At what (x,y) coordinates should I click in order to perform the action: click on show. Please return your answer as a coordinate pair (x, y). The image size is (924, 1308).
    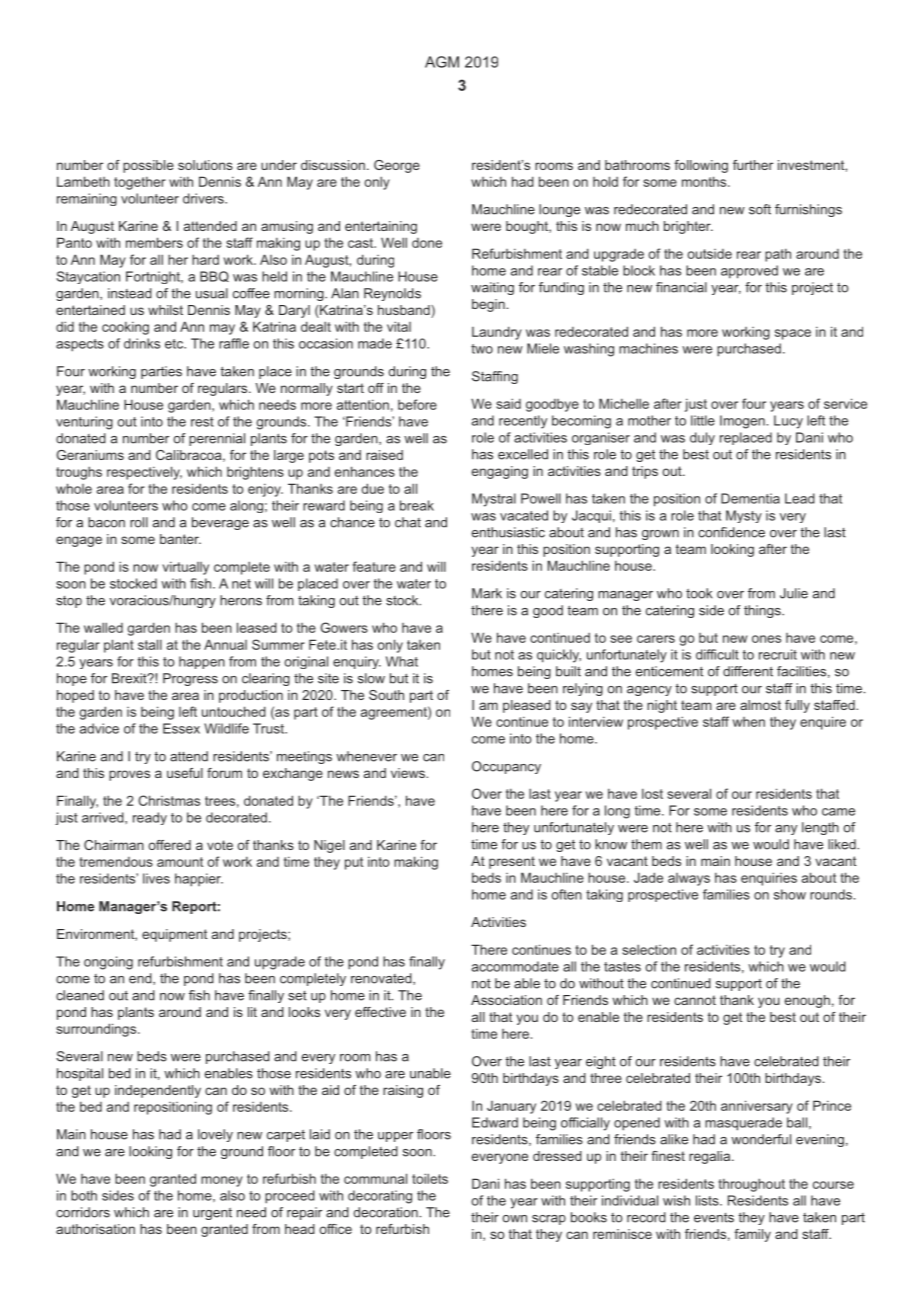
    Looking at the image, I should click on (790, 894).
